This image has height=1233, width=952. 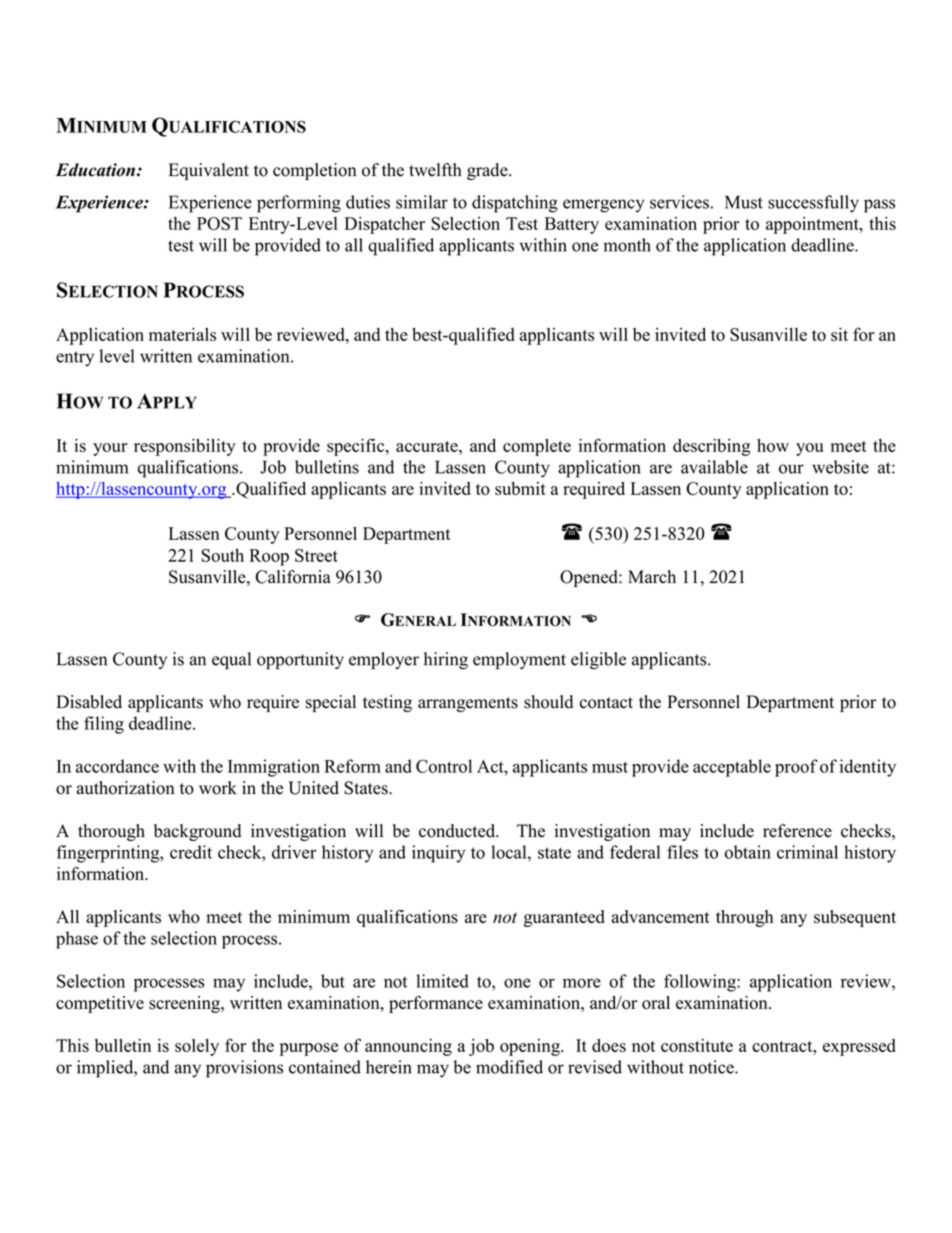 What do you see at coordinates (813, 204) in the image?
I see `successfully` at bounding box center [813, 204].
